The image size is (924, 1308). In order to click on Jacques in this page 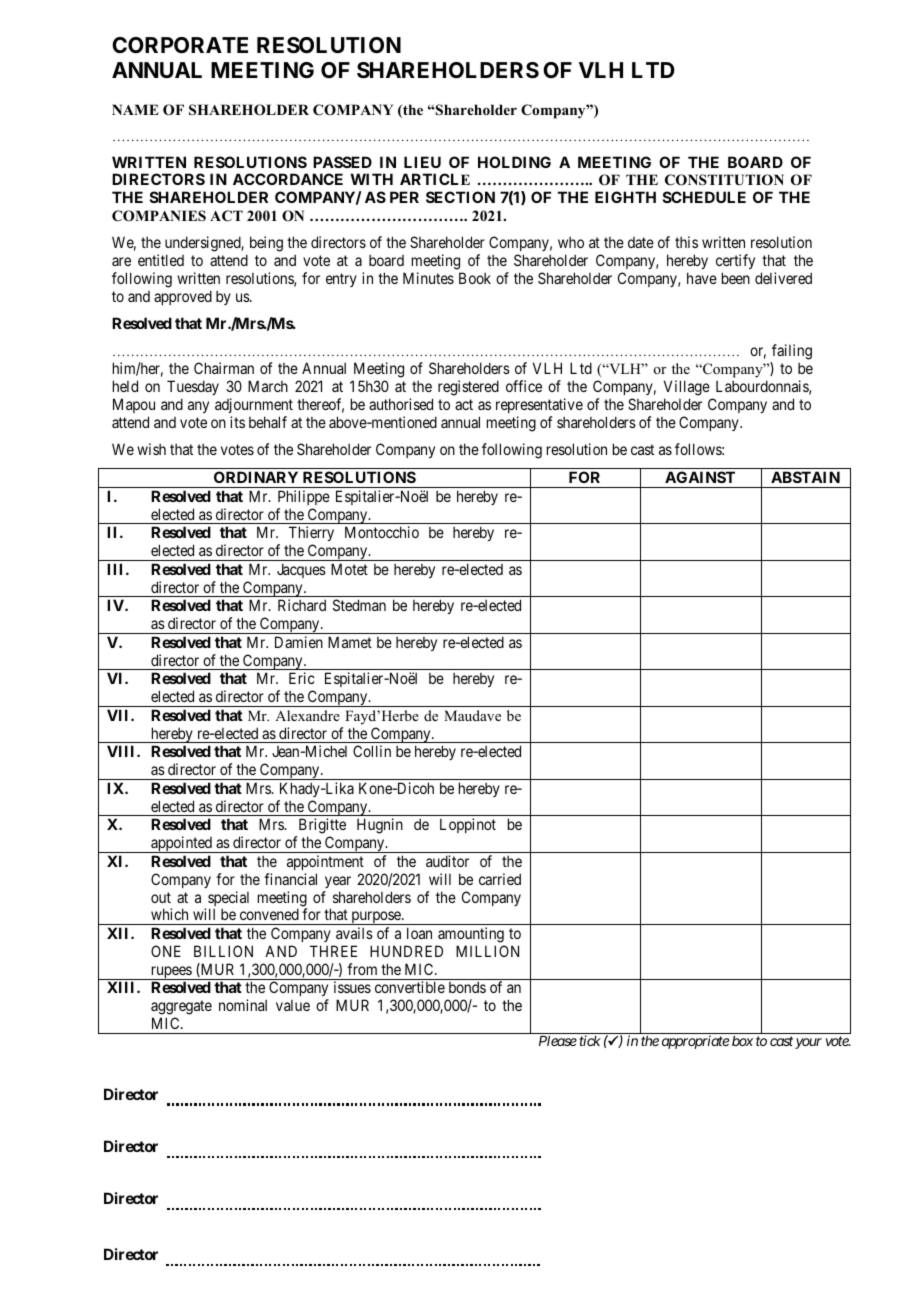, I will do `click(301, 570)`.
